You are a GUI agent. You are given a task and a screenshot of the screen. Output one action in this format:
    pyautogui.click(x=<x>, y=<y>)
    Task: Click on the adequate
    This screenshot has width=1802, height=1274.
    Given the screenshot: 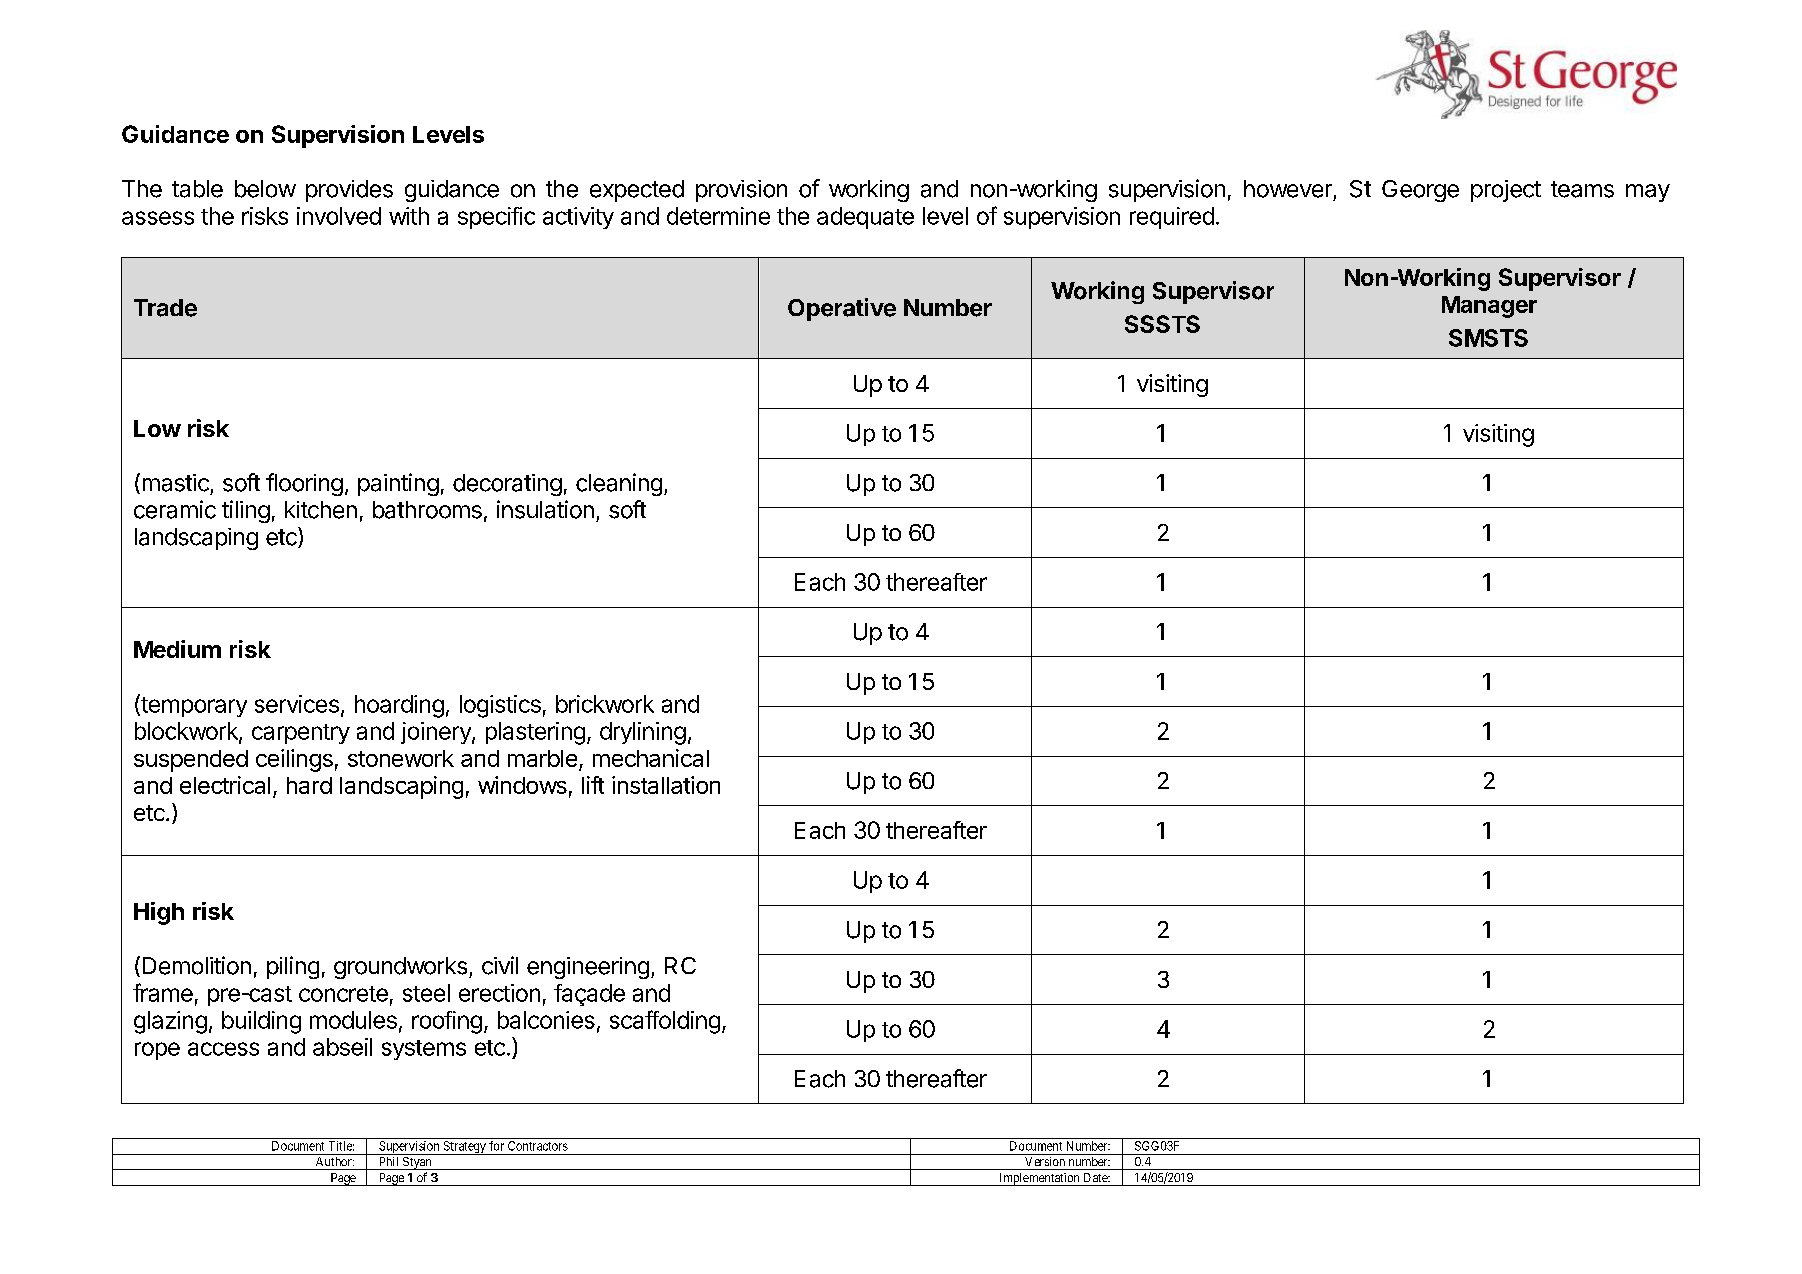 What is the action you would take?
    pyautogui.click(x=865, y=218)
